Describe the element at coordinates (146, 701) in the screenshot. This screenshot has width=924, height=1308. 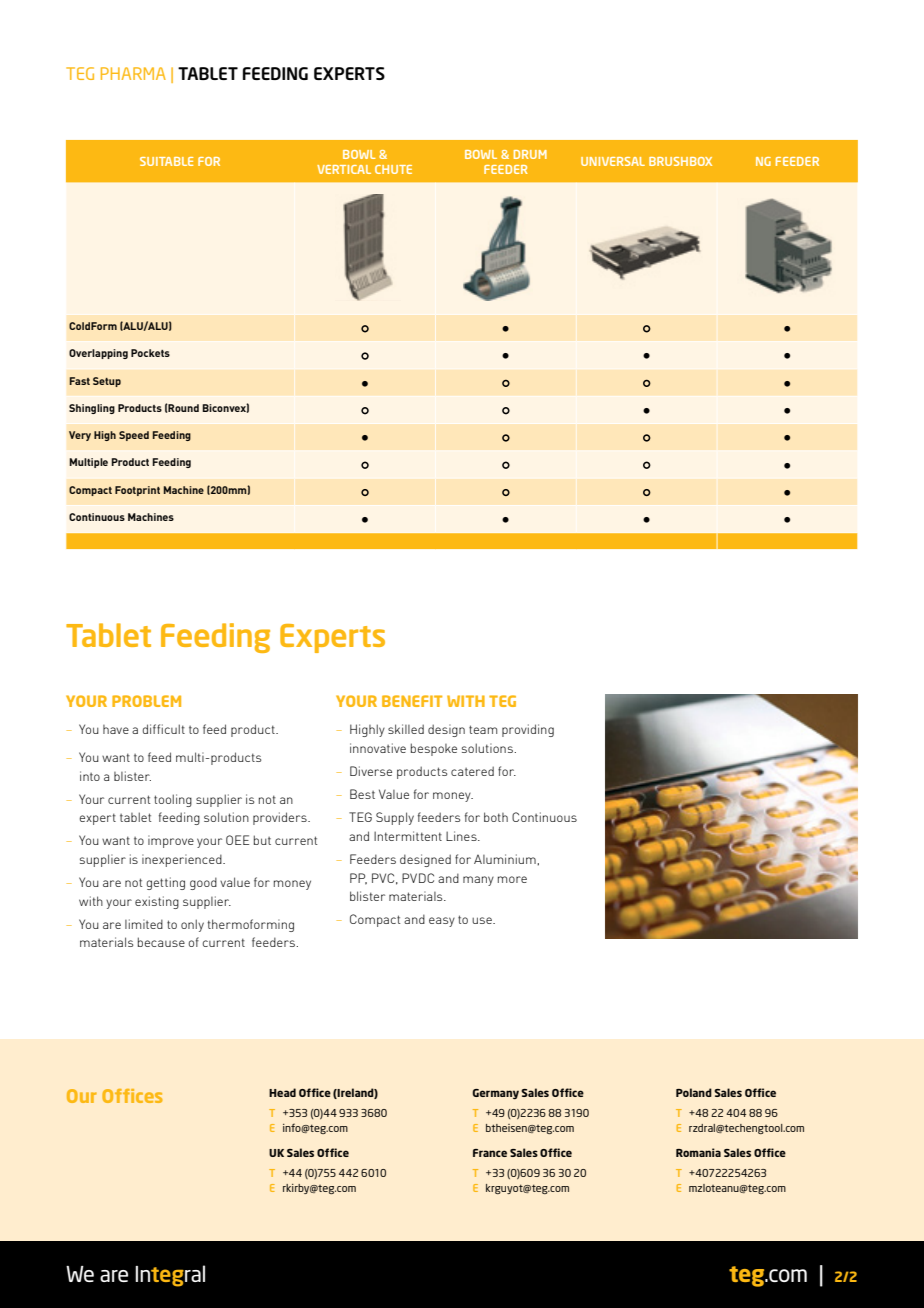
I see `PROBLEM` at that location.
